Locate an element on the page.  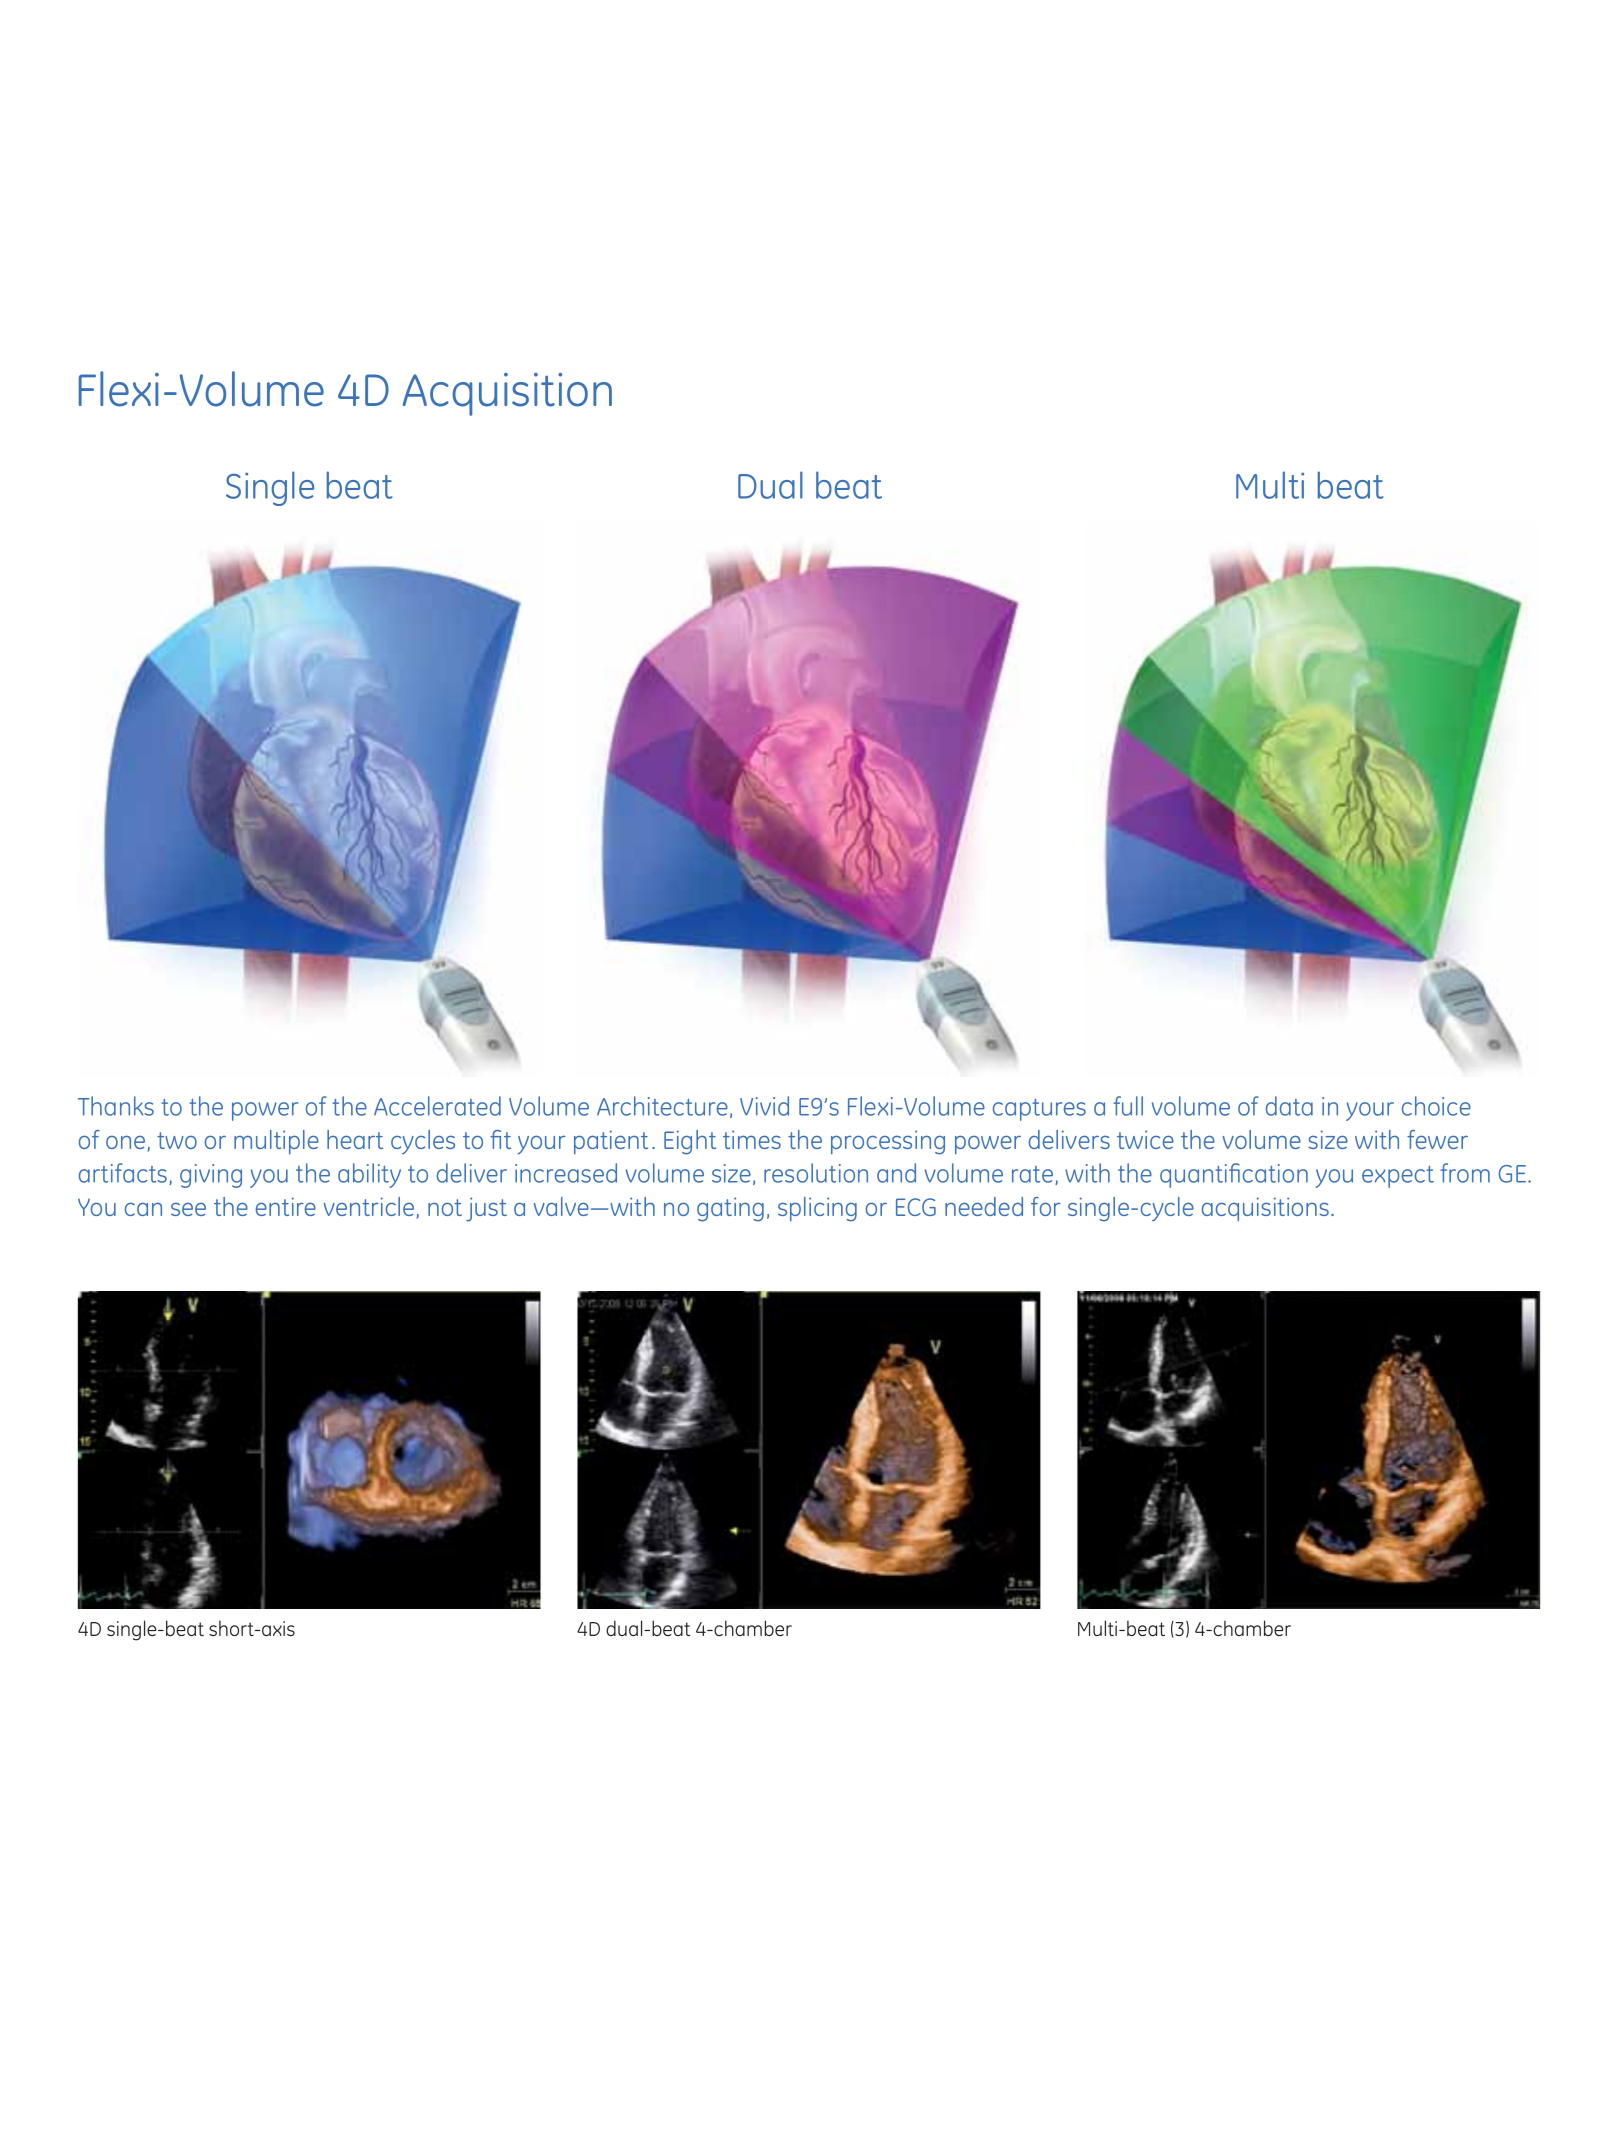
for is located at coordinates (1046, 1206).
